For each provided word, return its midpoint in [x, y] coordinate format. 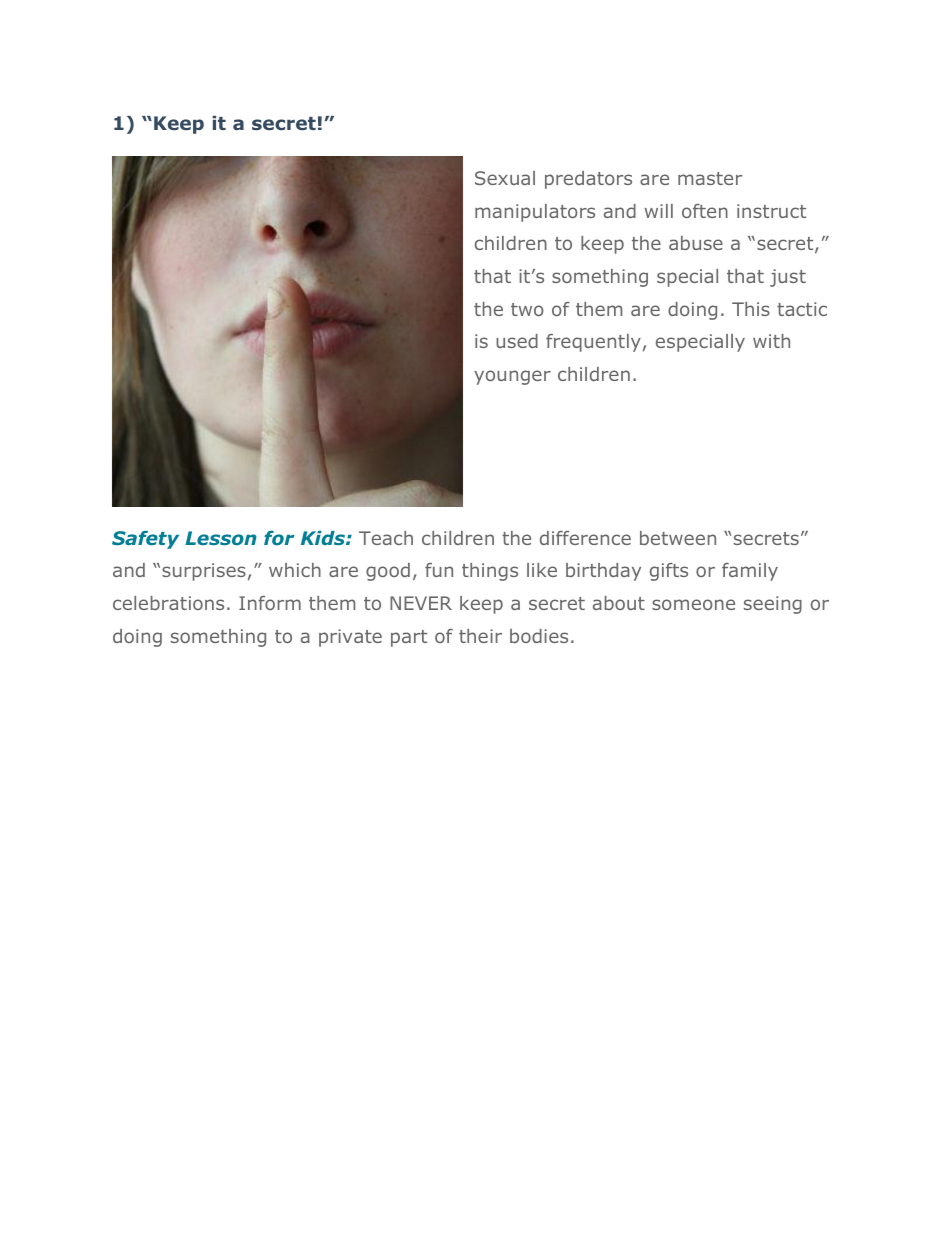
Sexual [505, 178]
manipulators [535, 213]
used [517, 341]
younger [512, 377]
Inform [270, 603]
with [771, 341]
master [710, 178]
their [480, 636]
